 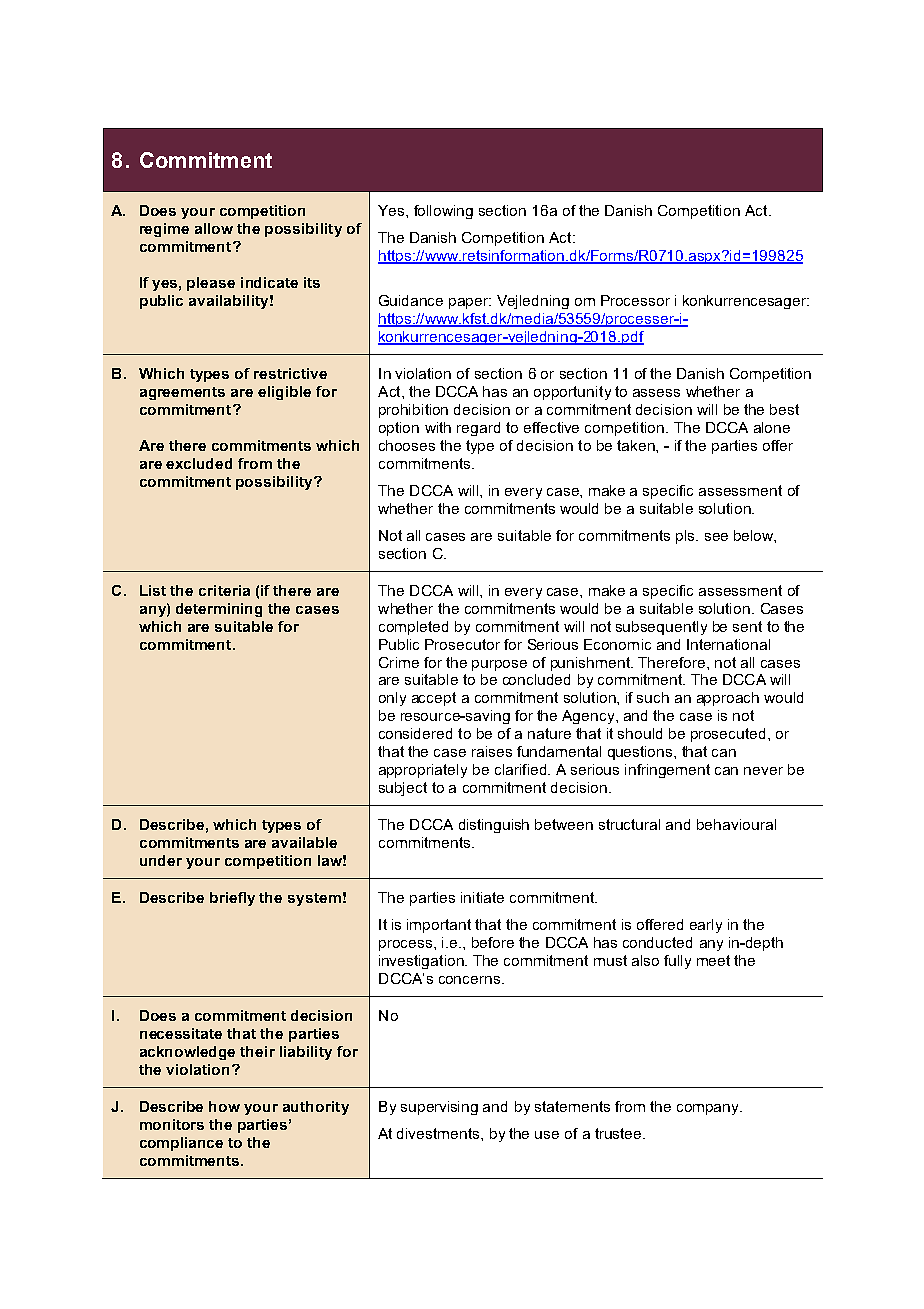 What do you see at coordinates (637, 445) in the image?
I see `taken` at bounding box center [637, 445].
